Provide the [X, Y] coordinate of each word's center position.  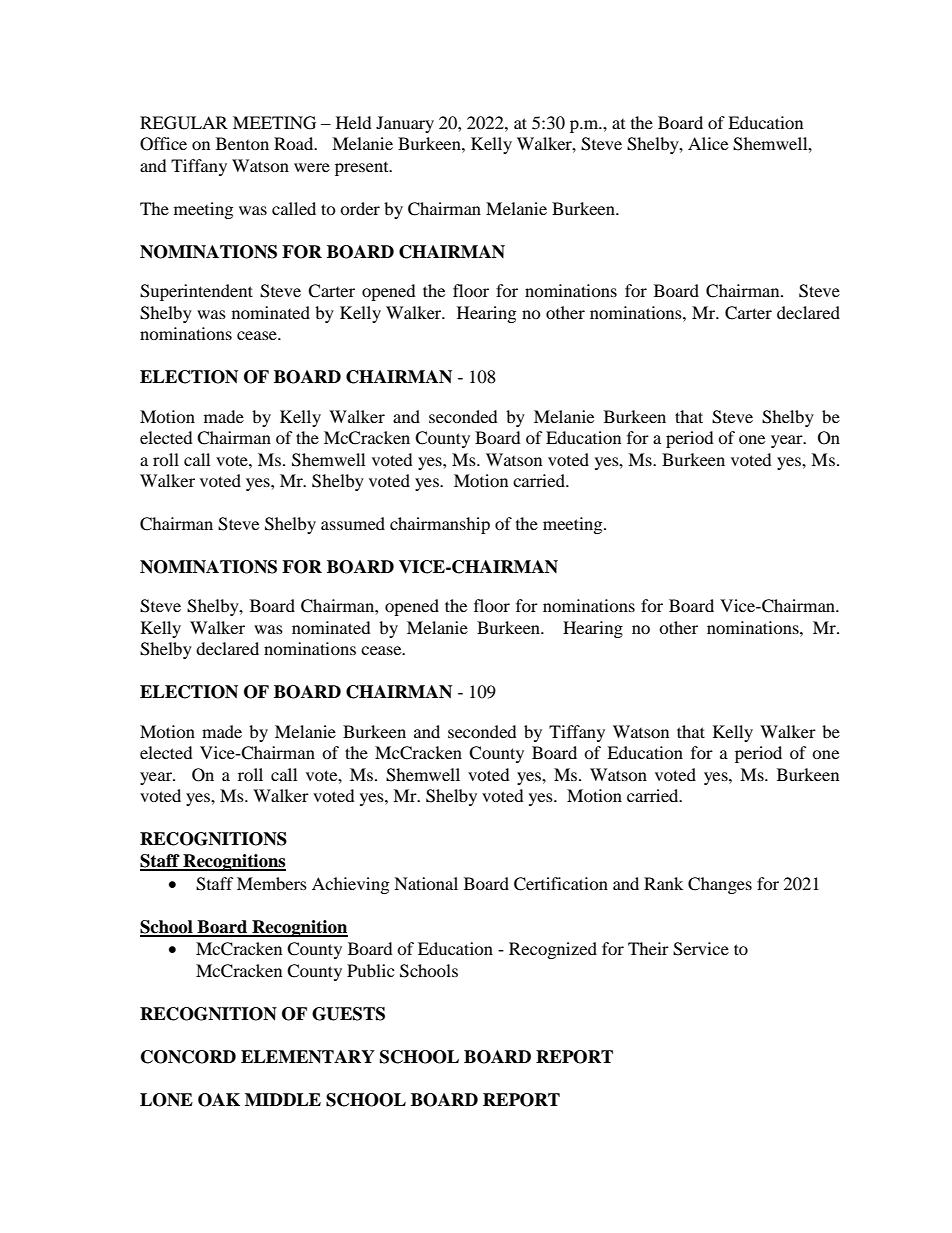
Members [272, 883]
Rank [663, 883]
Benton [242, 143]
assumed [353, 523]
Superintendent [196, 292]
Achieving [350, 885]
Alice [708, 143]
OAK [219, 1100]
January [405, 124]
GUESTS [348, 1014]
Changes [720, 885]
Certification [561, 884]
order [360, 208]
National [426, 883]
